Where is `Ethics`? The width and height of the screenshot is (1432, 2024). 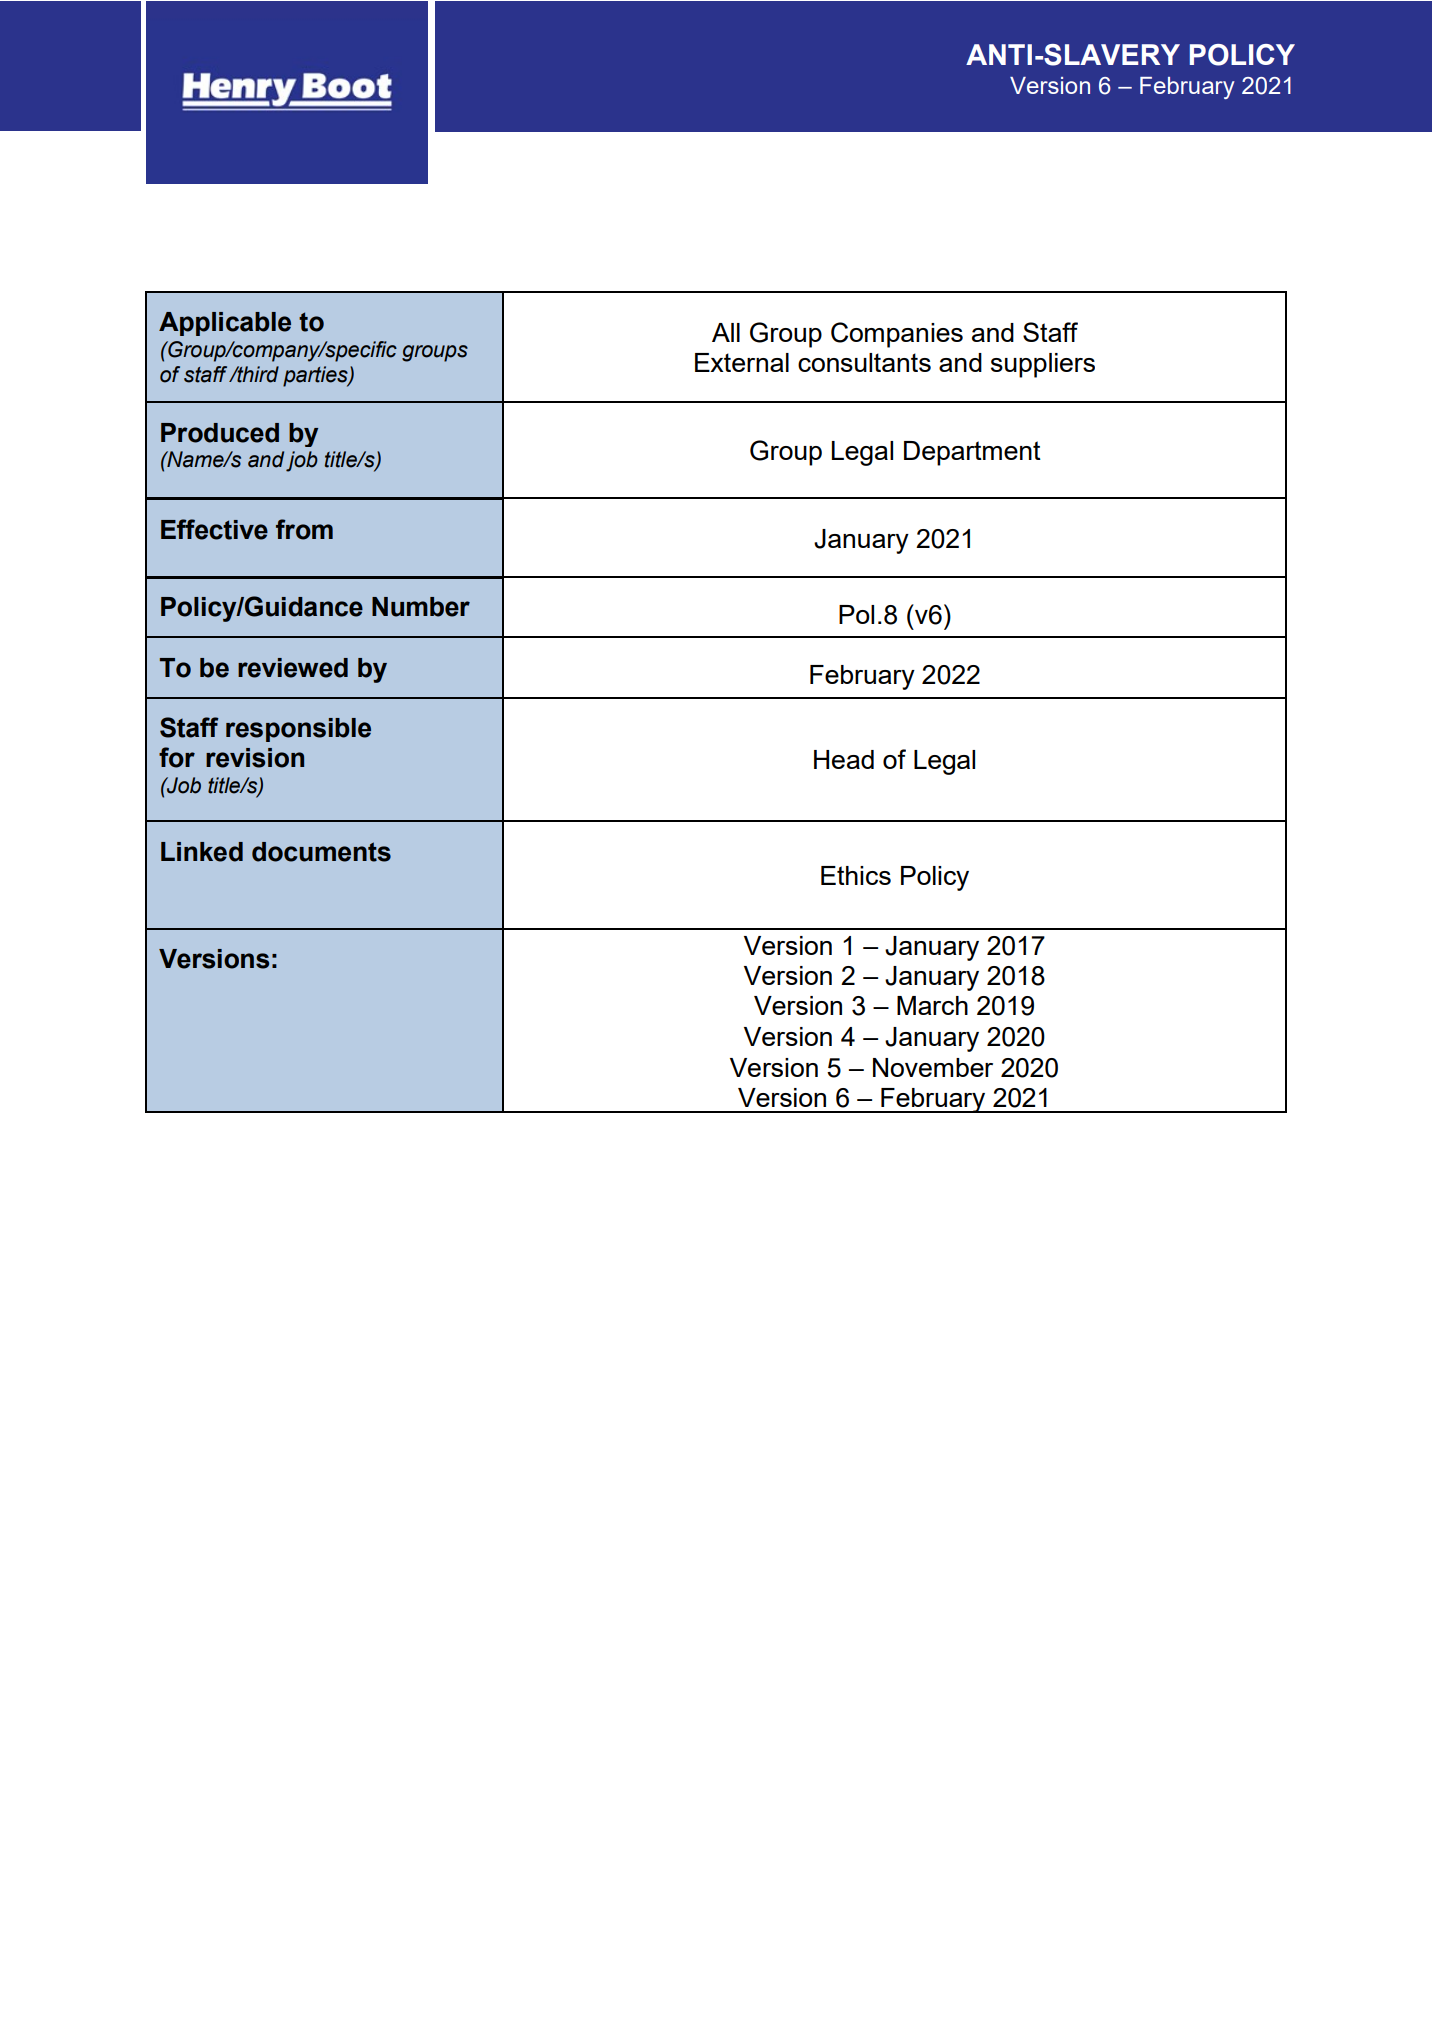 Ethics is located at coordinates (856, 875).
